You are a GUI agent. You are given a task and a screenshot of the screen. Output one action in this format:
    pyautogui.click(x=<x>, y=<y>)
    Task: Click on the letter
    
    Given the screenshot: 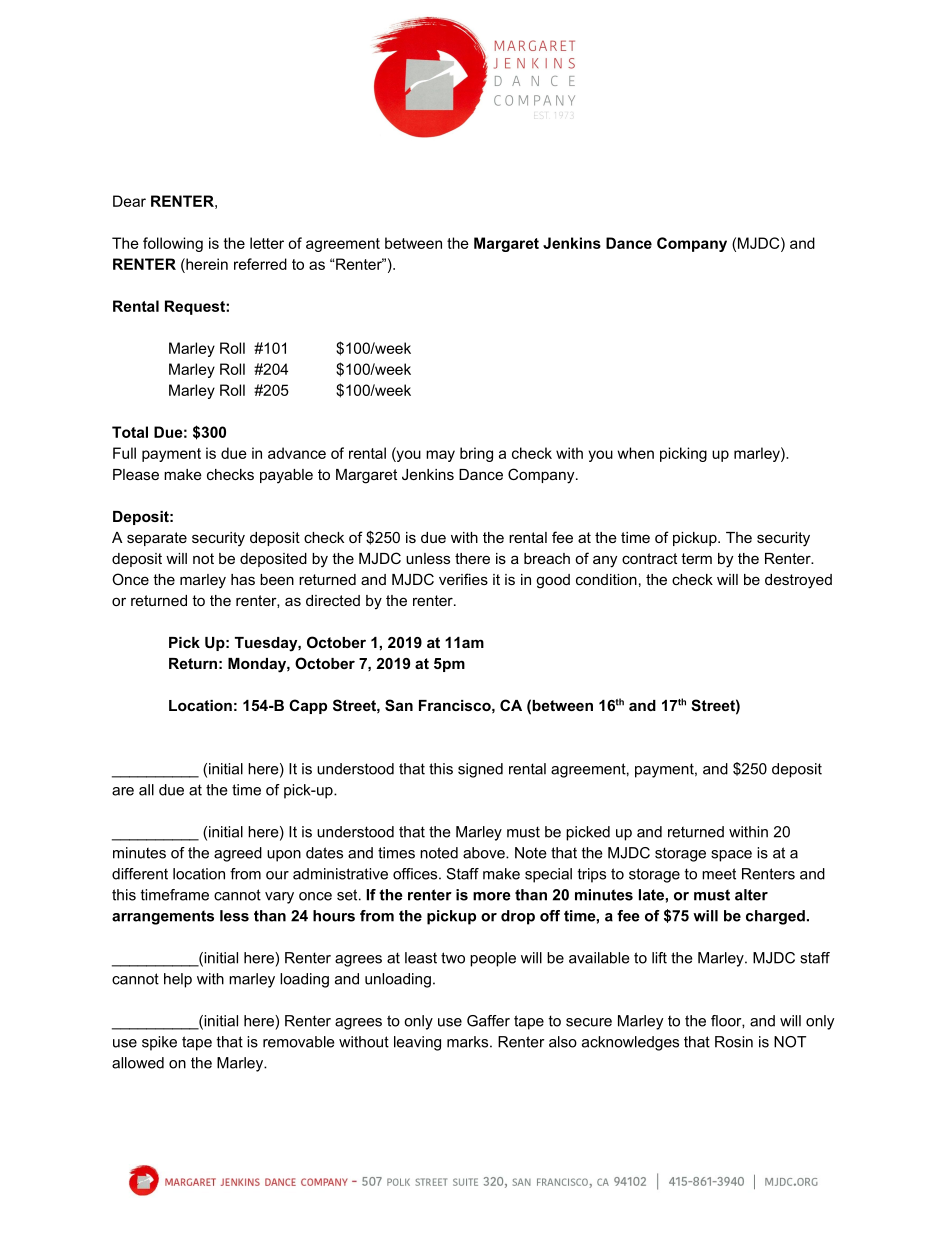 What is the action you would take?
    pyautogui.click(x=267, y=243)
